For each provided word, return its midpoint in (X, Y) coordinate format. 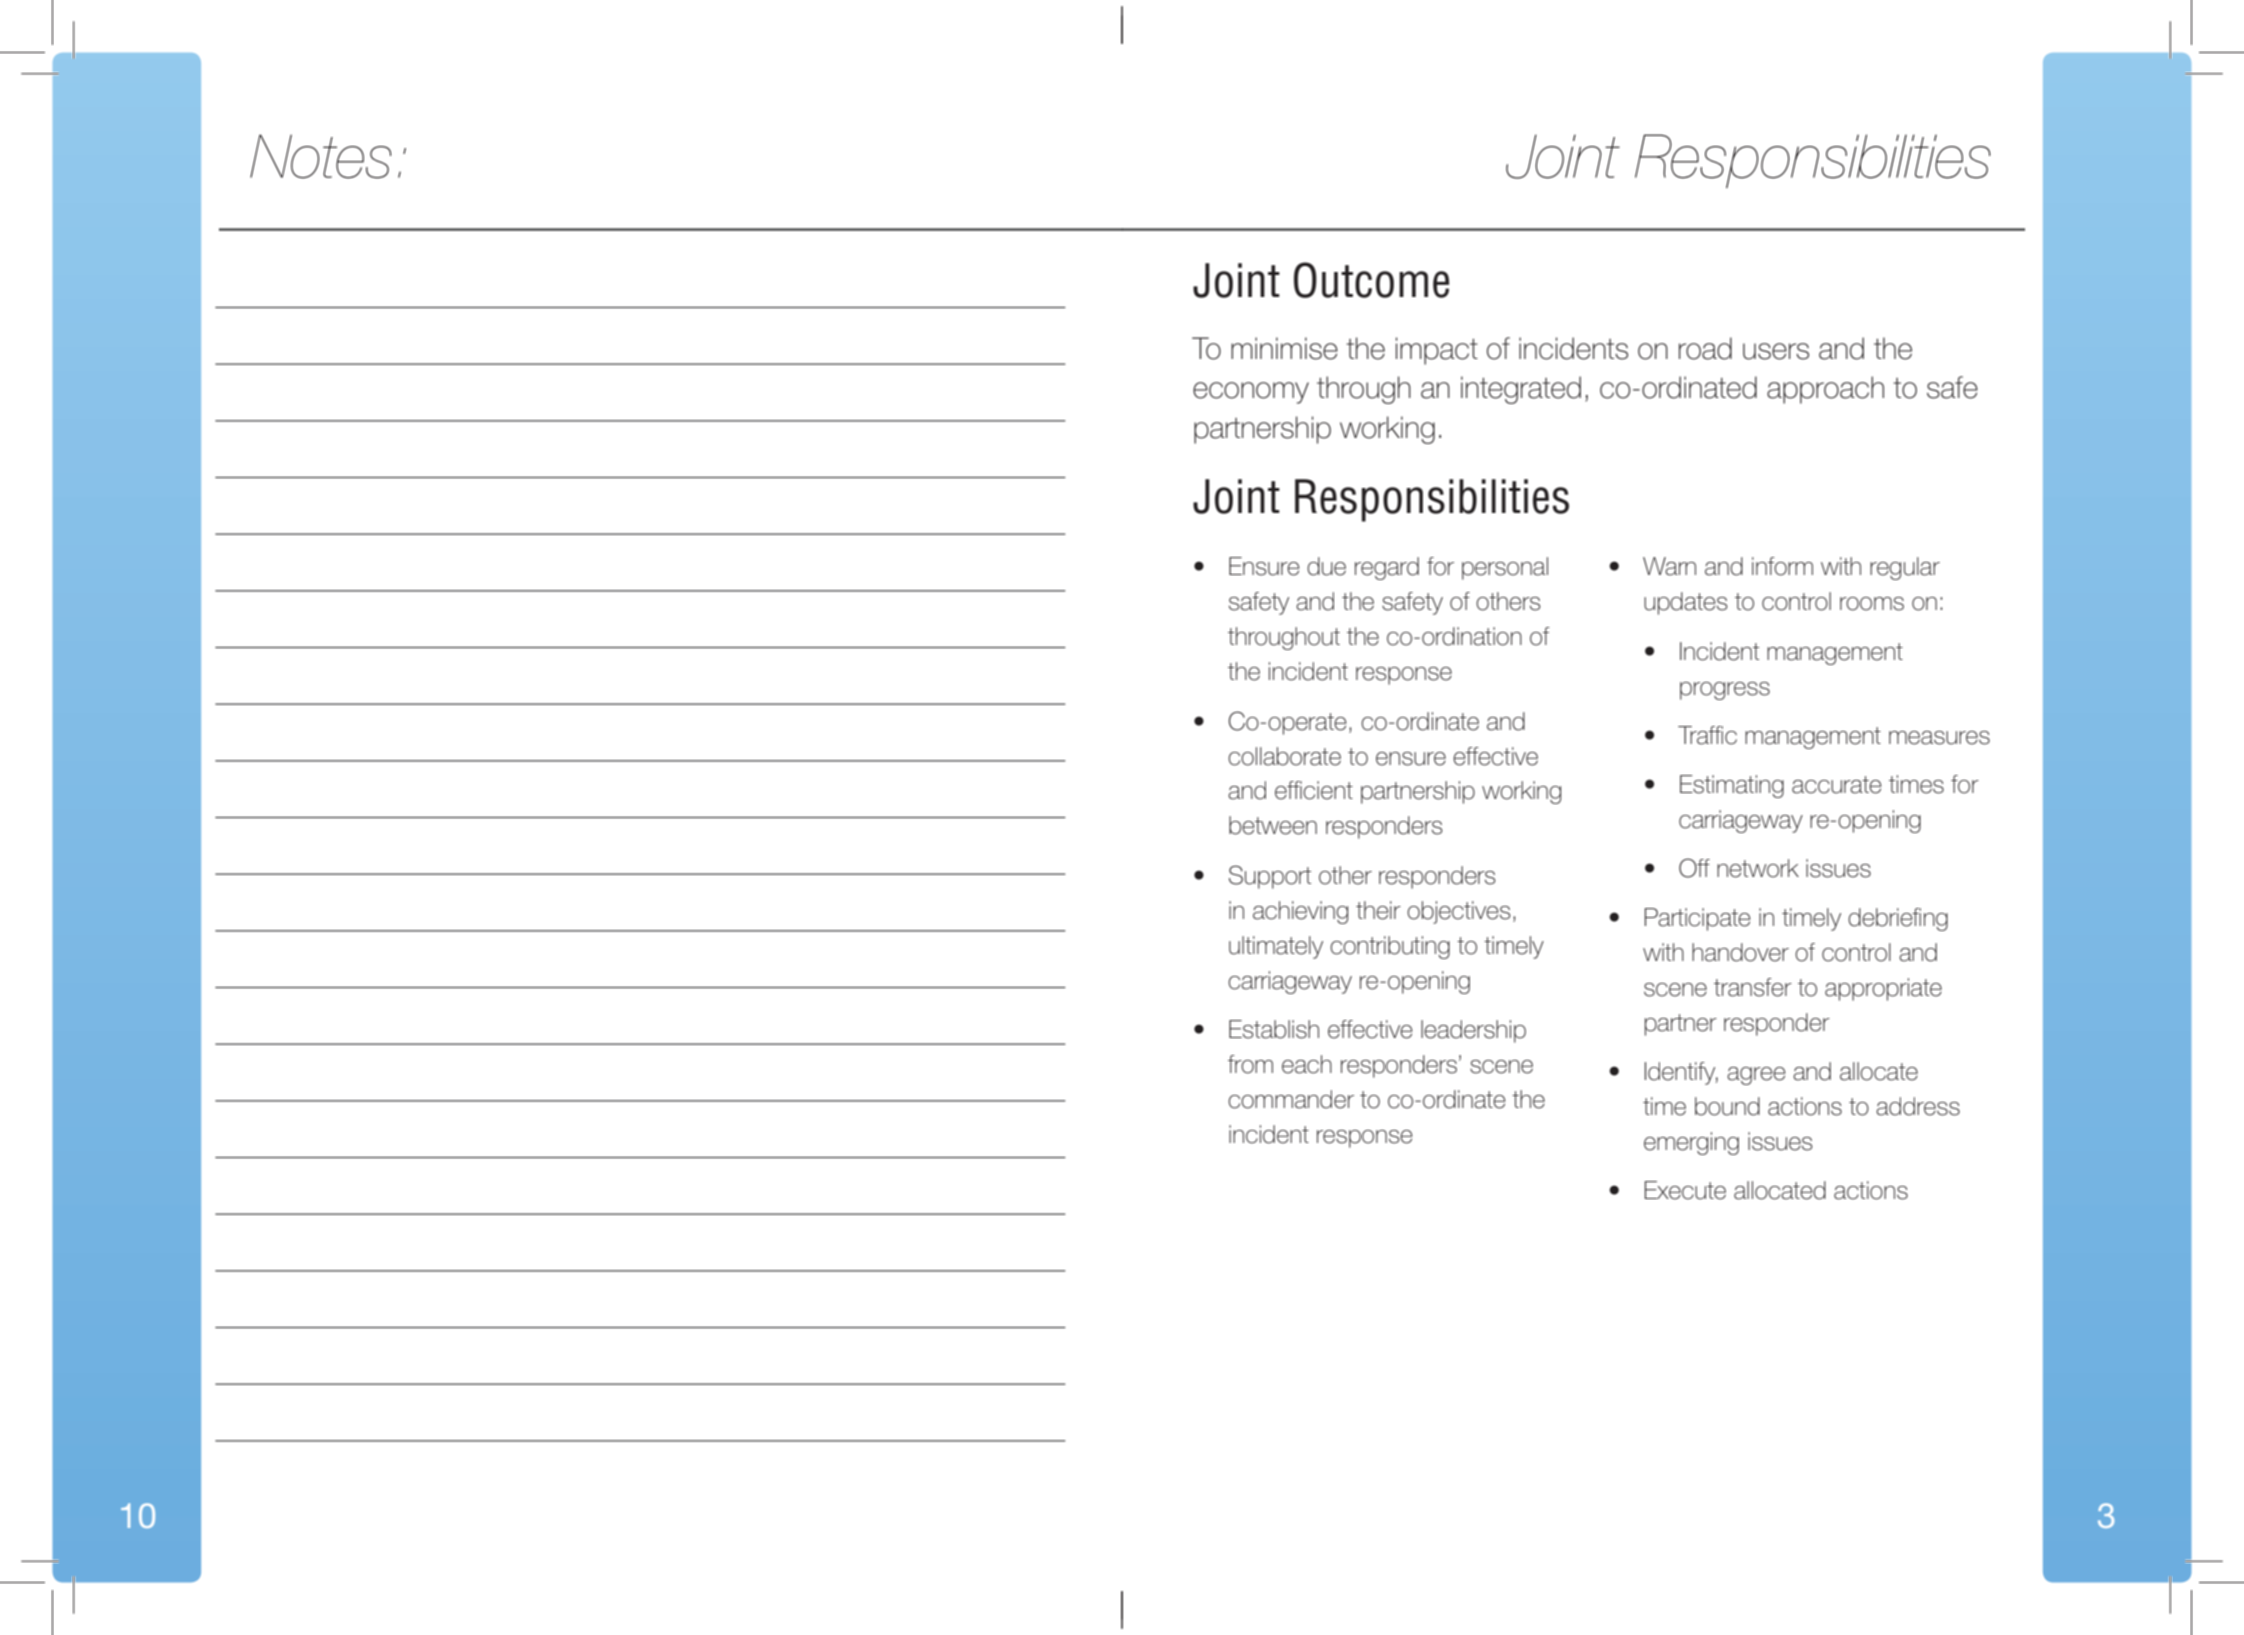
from (1250, 1064)
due (1326, 566)
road (1705, 348)
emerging (1691, 1143)
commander (1291, 1099)
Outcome (1371, 280)
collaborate (1284, 756)
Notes (320, 156)
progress (1725, 691)
